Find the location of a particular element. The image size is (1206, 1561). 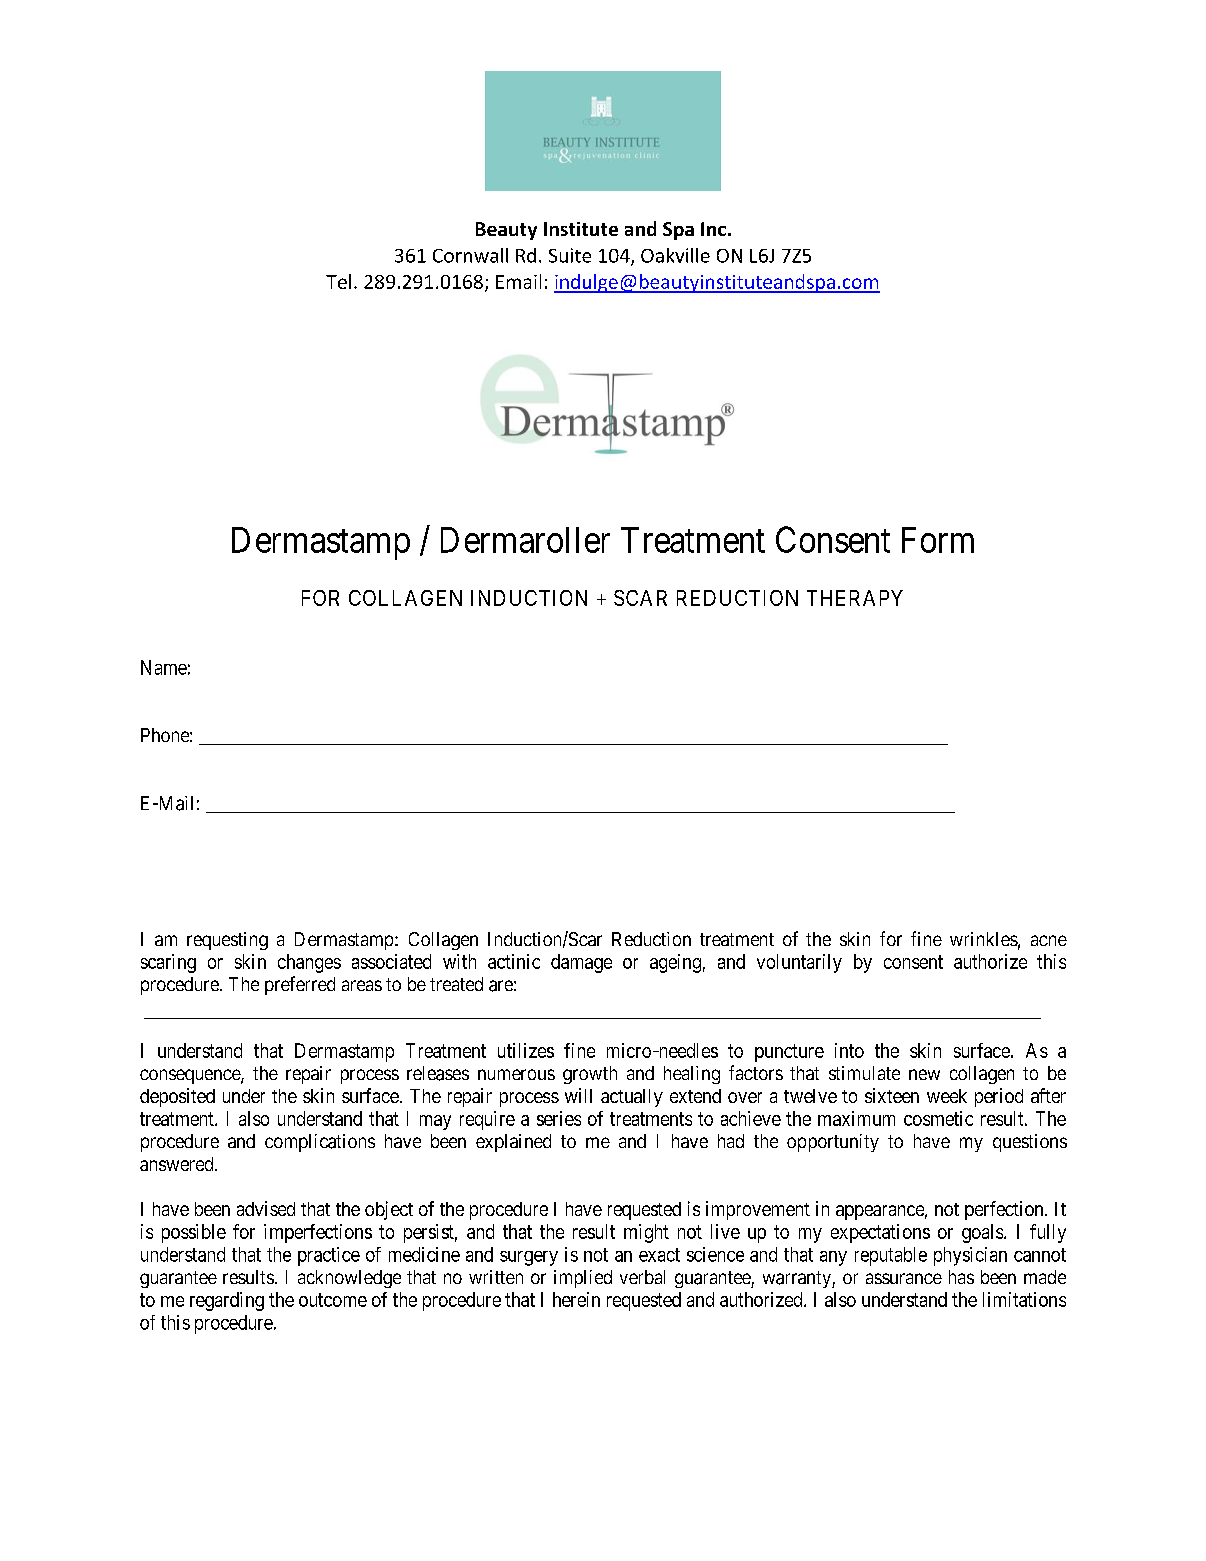

damage is located at coordinates (581, 963).
